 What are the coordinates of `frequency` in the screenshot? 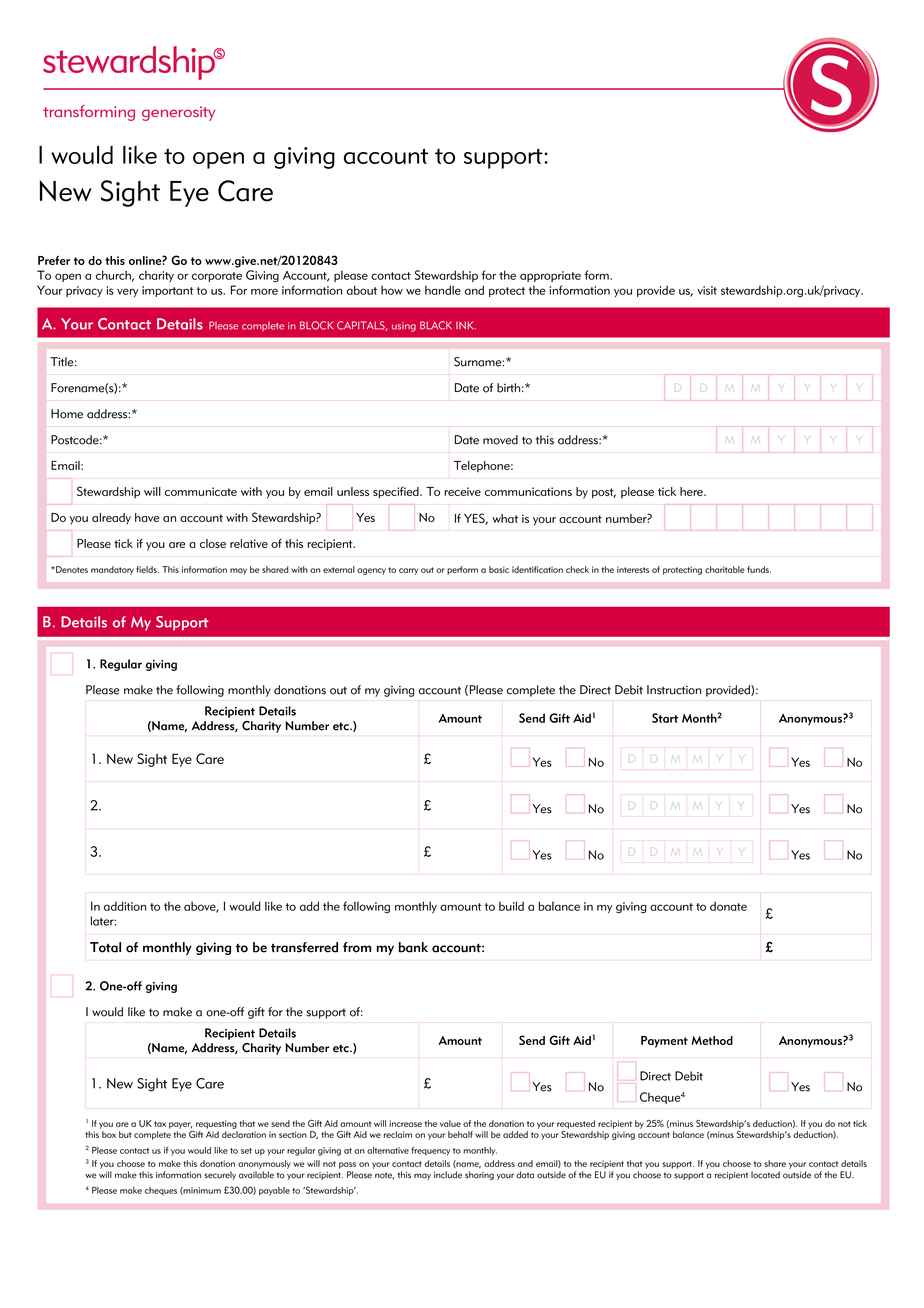 It's located at (430, 1151).
